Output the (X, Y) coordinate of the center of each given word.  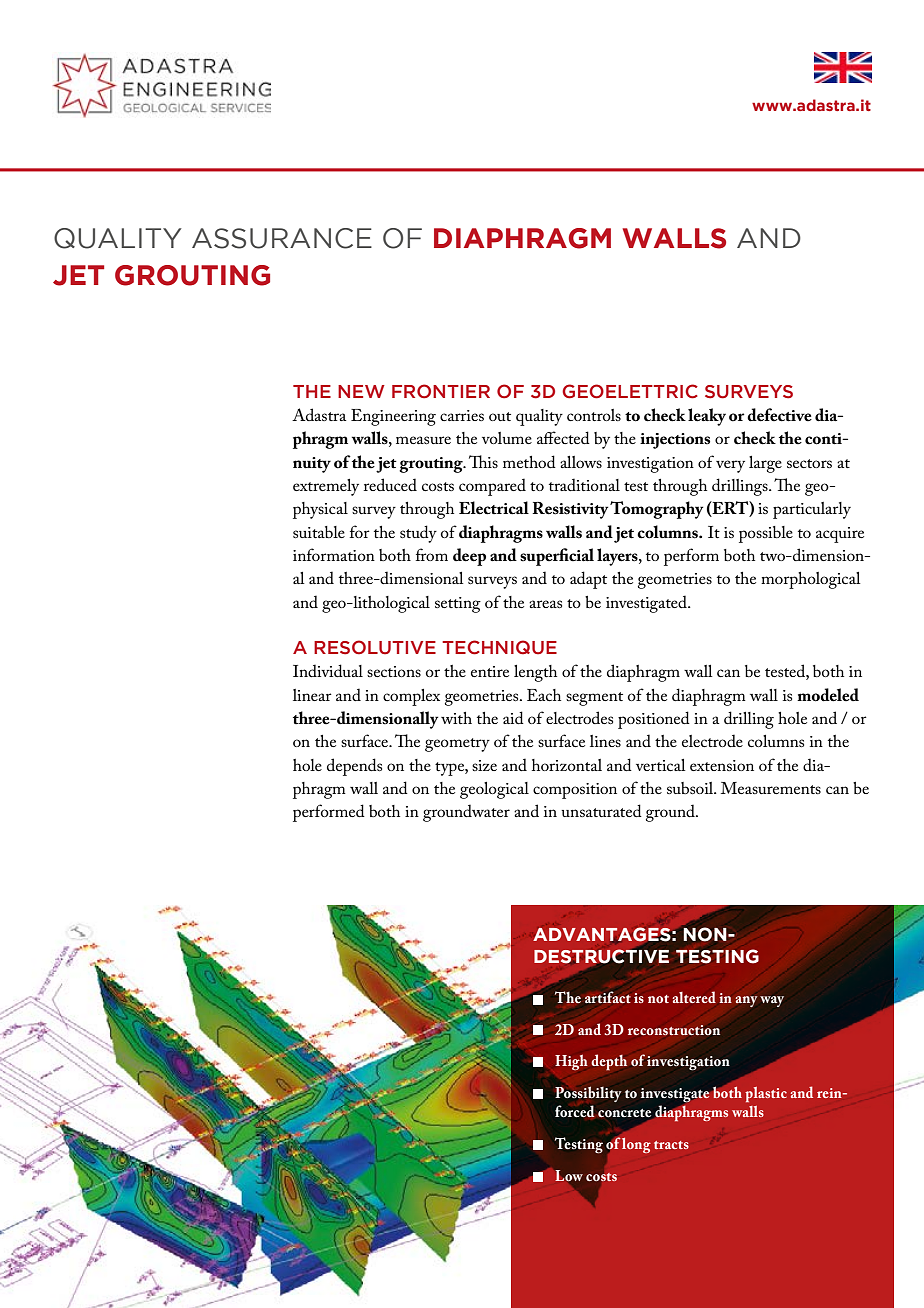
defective (779, 415)
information (334, 554)
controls (594, 415)
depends (354, 767)
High (571, 1062)
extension (722, 765)
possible (766, 534)
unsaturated (601, 810)
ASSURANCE (282, 238)
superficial (557, 557)
